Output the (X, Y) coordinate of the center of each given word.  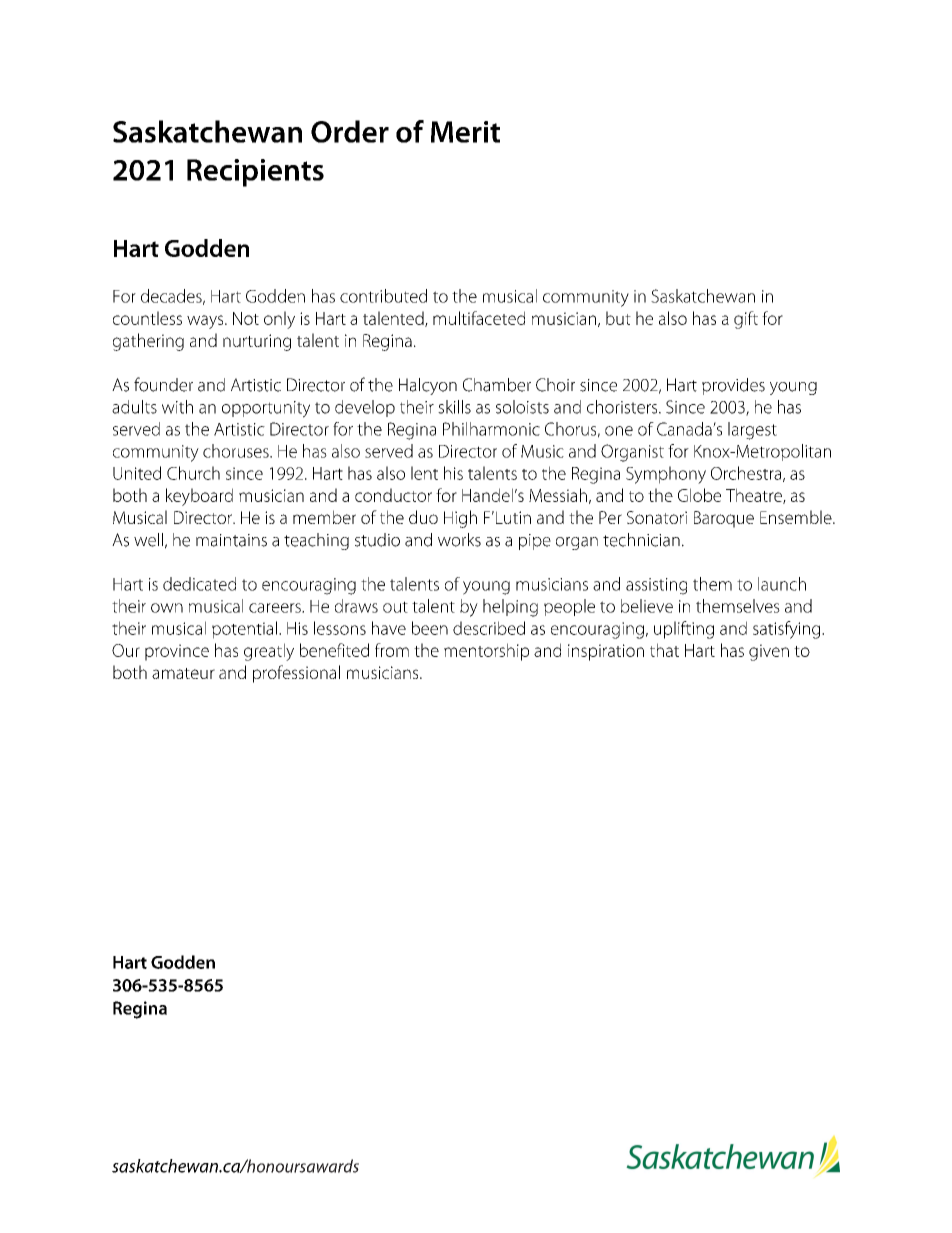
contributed (383, 296)
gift (746, 320)
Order (350, 131)
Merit (465, 132)
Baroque (724, 519)
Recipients (255, 173)
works (459, 540)
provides (733, 386)
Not (246, 318)
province (177, 652)
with (177, 407)
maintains (231, 540)
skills (454, 407)
